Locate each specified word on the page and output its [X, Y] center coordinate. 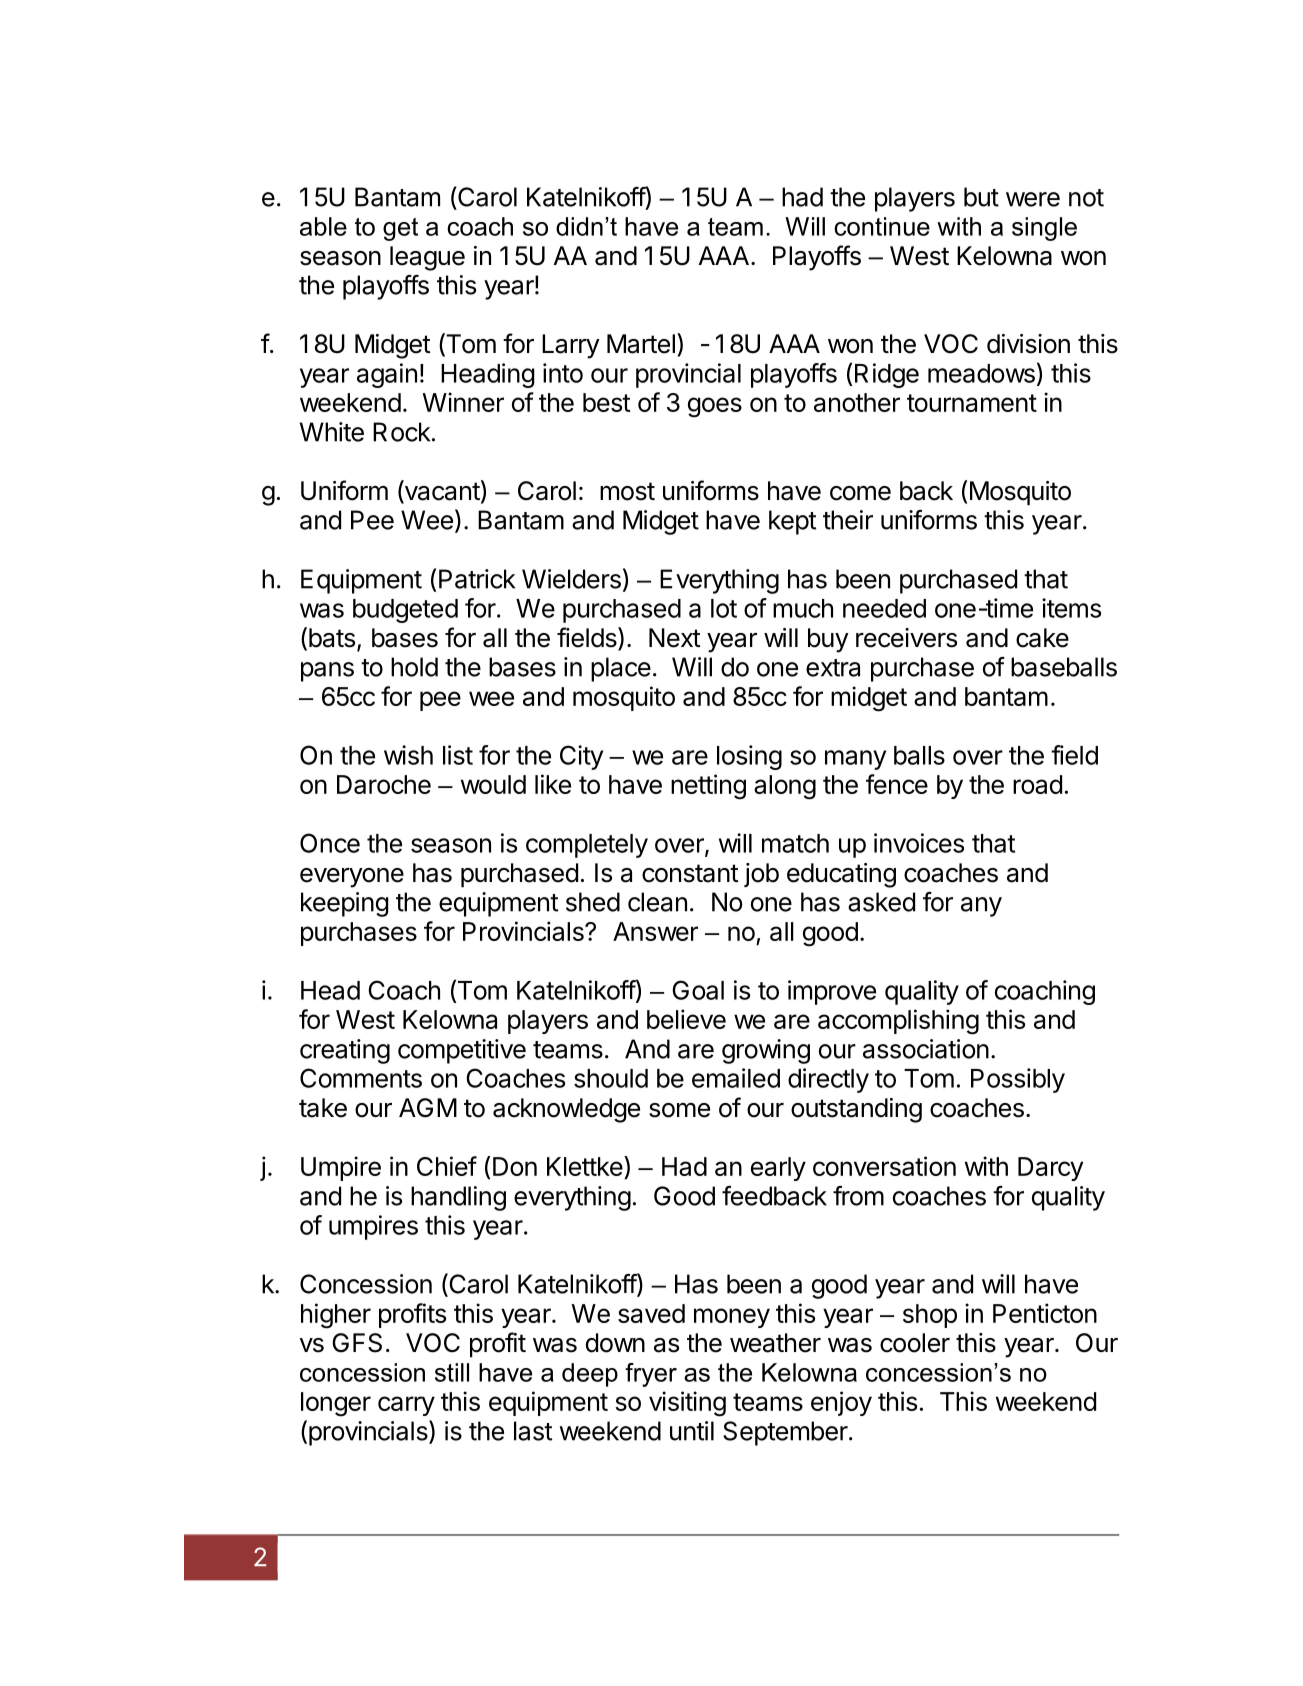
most [627, 491]
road [1037, 784]
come [860, 493]
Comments [361, 1078]
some [679, 1110]
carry [406, 1406]
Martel [641, 344]
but [981, 197]
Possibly [1018, 1080]
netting [708, 787]
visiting [687, 1404]
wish [408, 755]
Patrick [477, 579]
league [427, 258]
